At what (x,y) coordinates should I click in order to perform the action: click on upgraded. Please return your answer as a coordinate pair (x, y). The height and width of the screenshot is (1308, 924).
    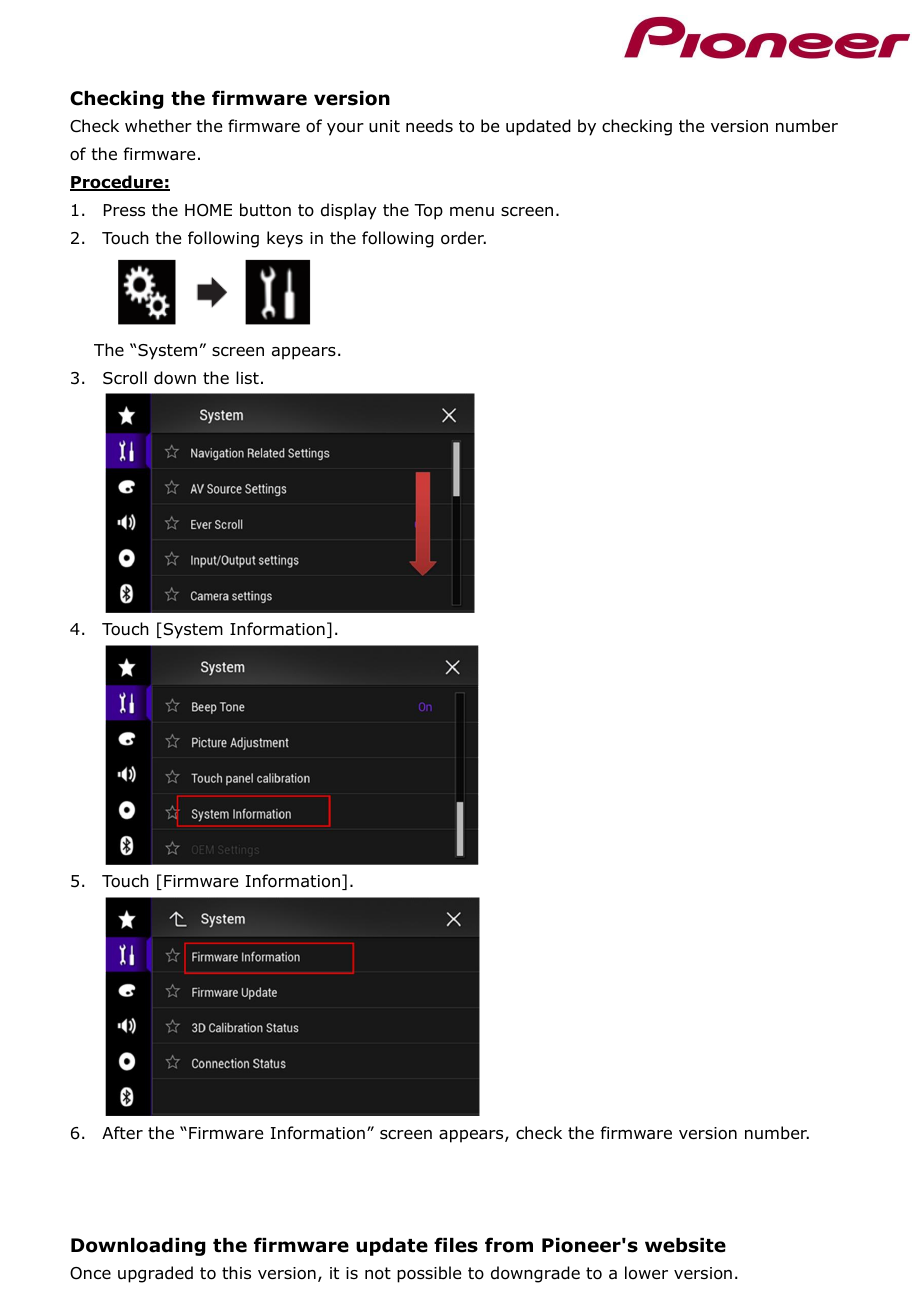
    Looking at the image, I should click on (155, 1274).
